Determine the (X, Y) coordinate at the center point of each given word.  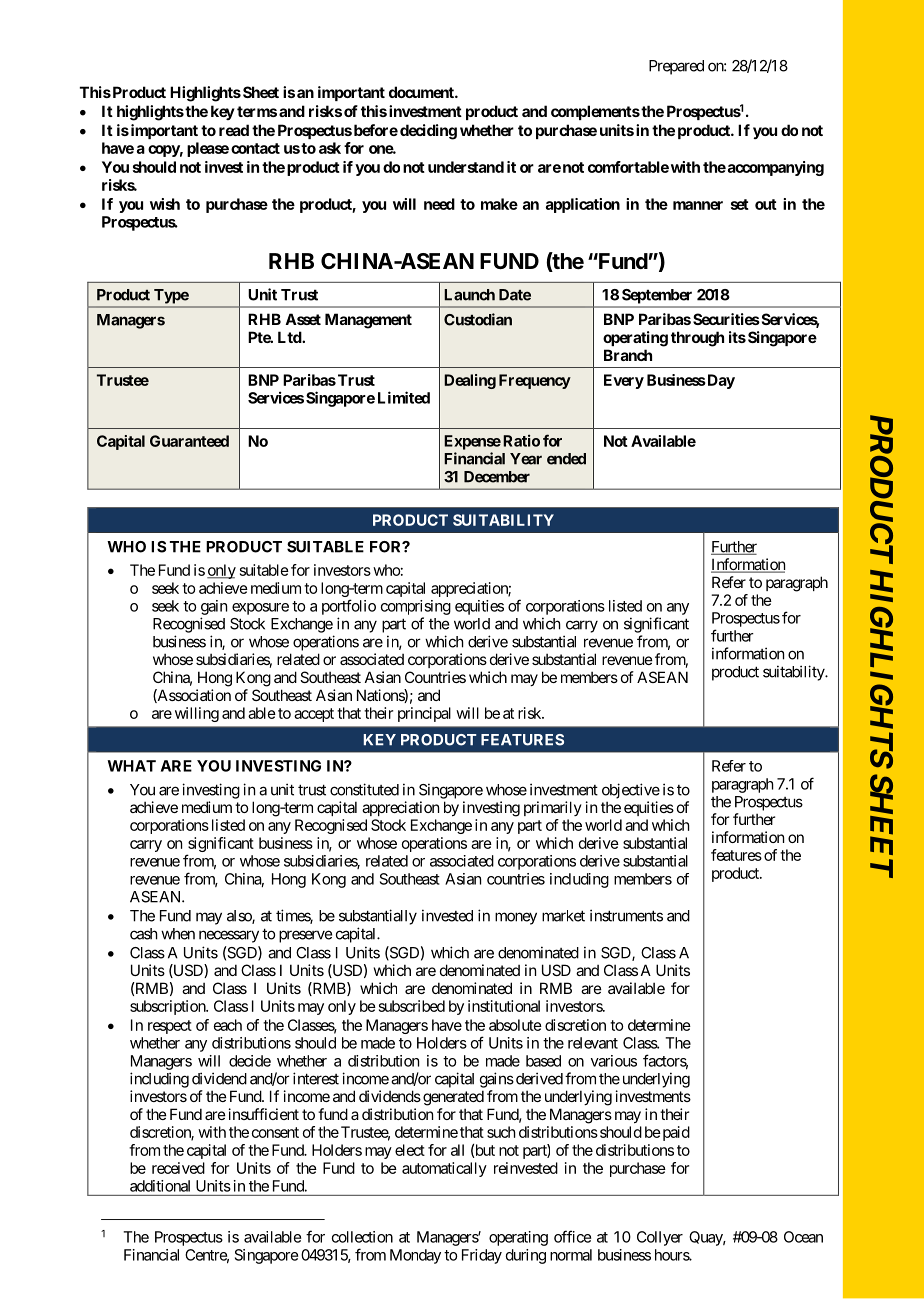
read (234, 130)
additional (160, 1186)
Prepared (676, 67)
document (422, 92)
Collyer (660, 1238)
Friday (482, 1256)
